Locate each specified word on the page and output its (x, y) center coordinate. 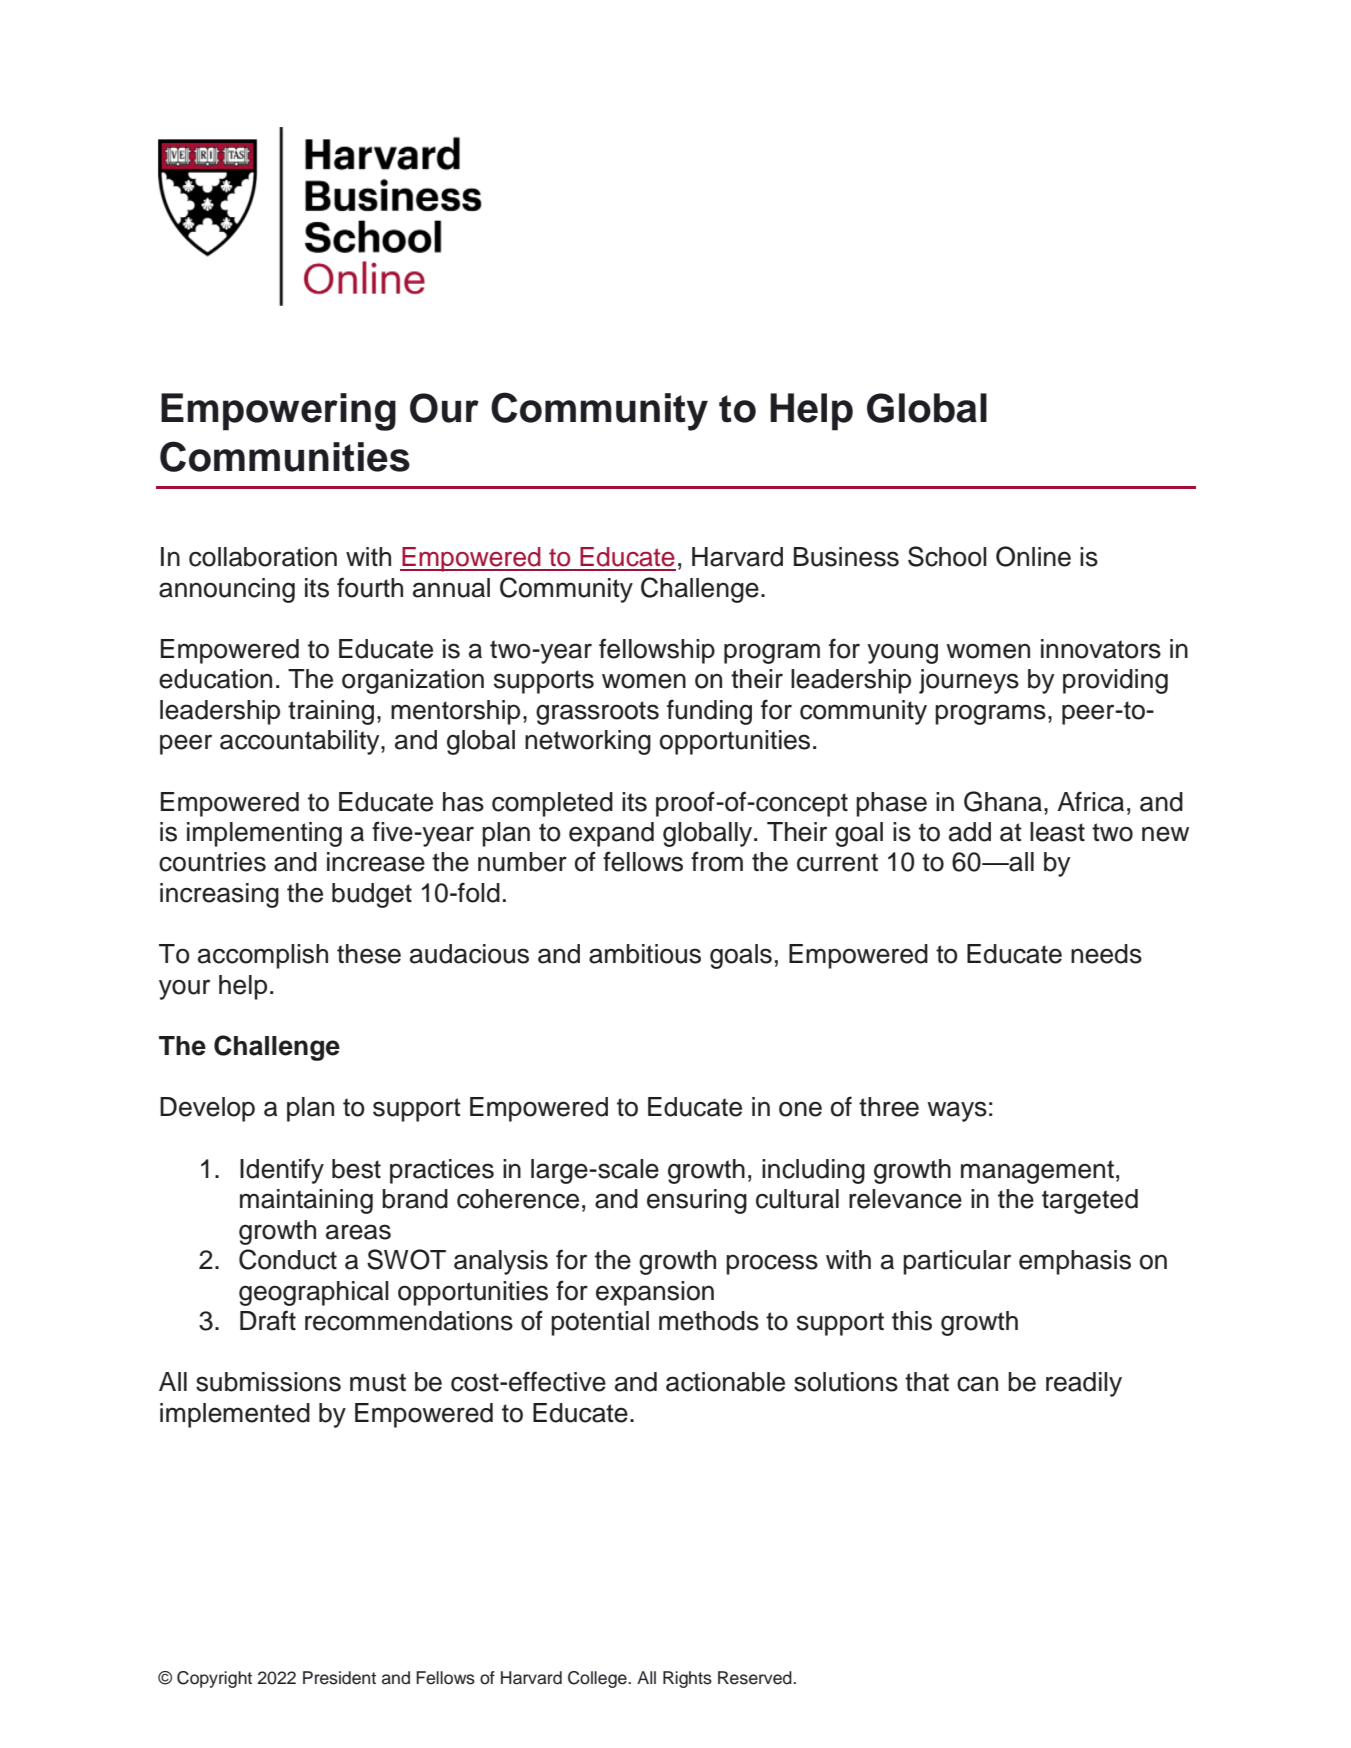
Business (846, 557)
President (339, 1678)
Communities (285, 456)
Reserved (756, 1678)
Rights (687, 1679)
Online (1033, 556)
